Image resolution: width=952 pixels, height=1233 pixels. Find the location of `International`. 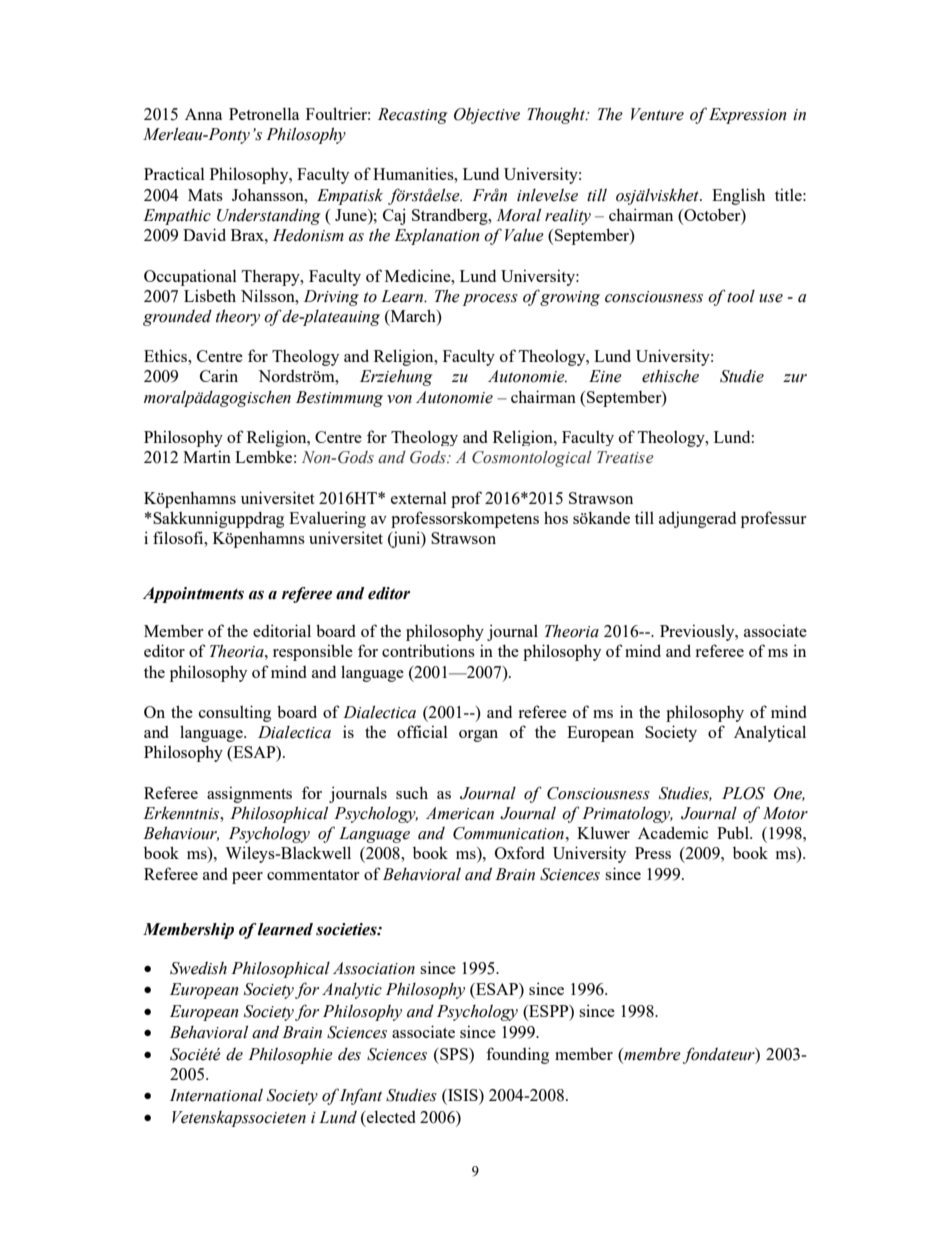

International is located at coordinates (216, 1095).
